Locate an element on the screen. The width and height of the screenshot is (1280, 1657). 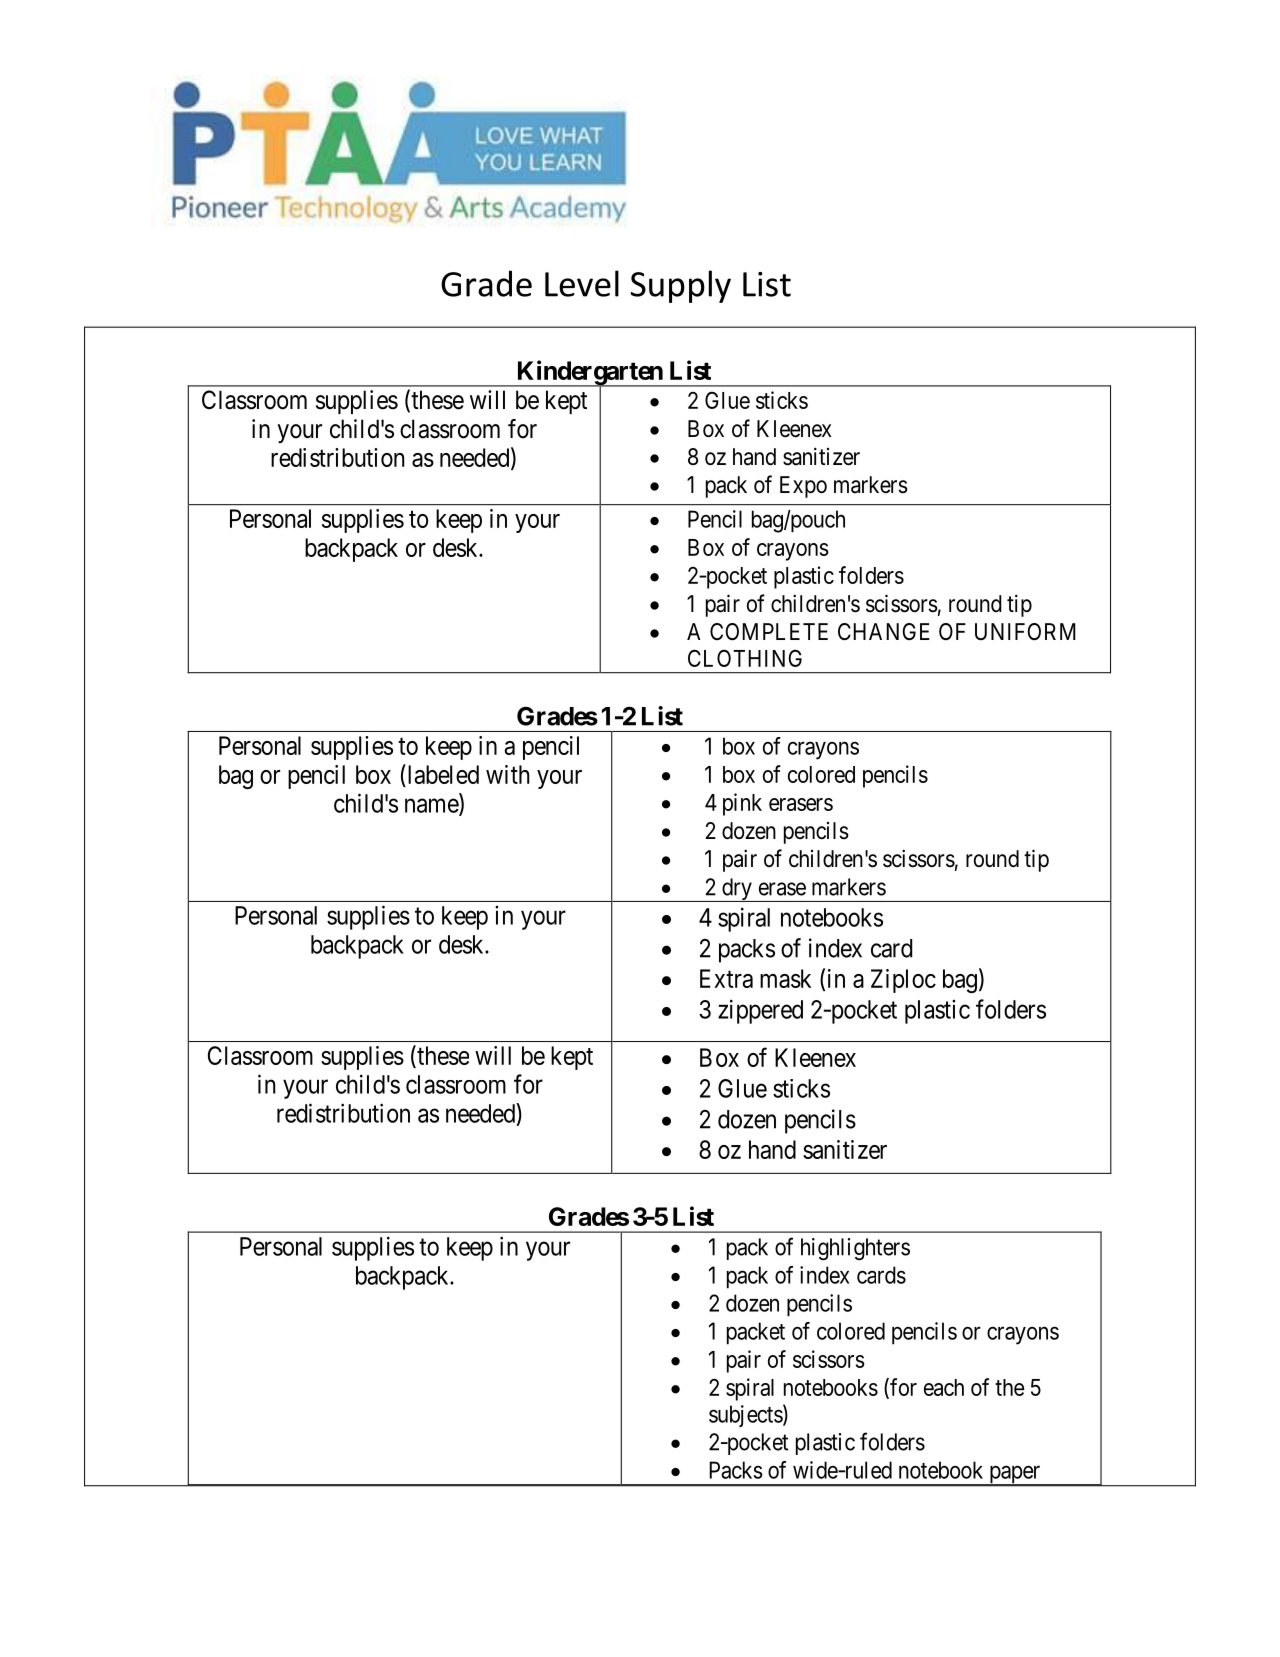
zippered is located at coordinates (760, 1011).
